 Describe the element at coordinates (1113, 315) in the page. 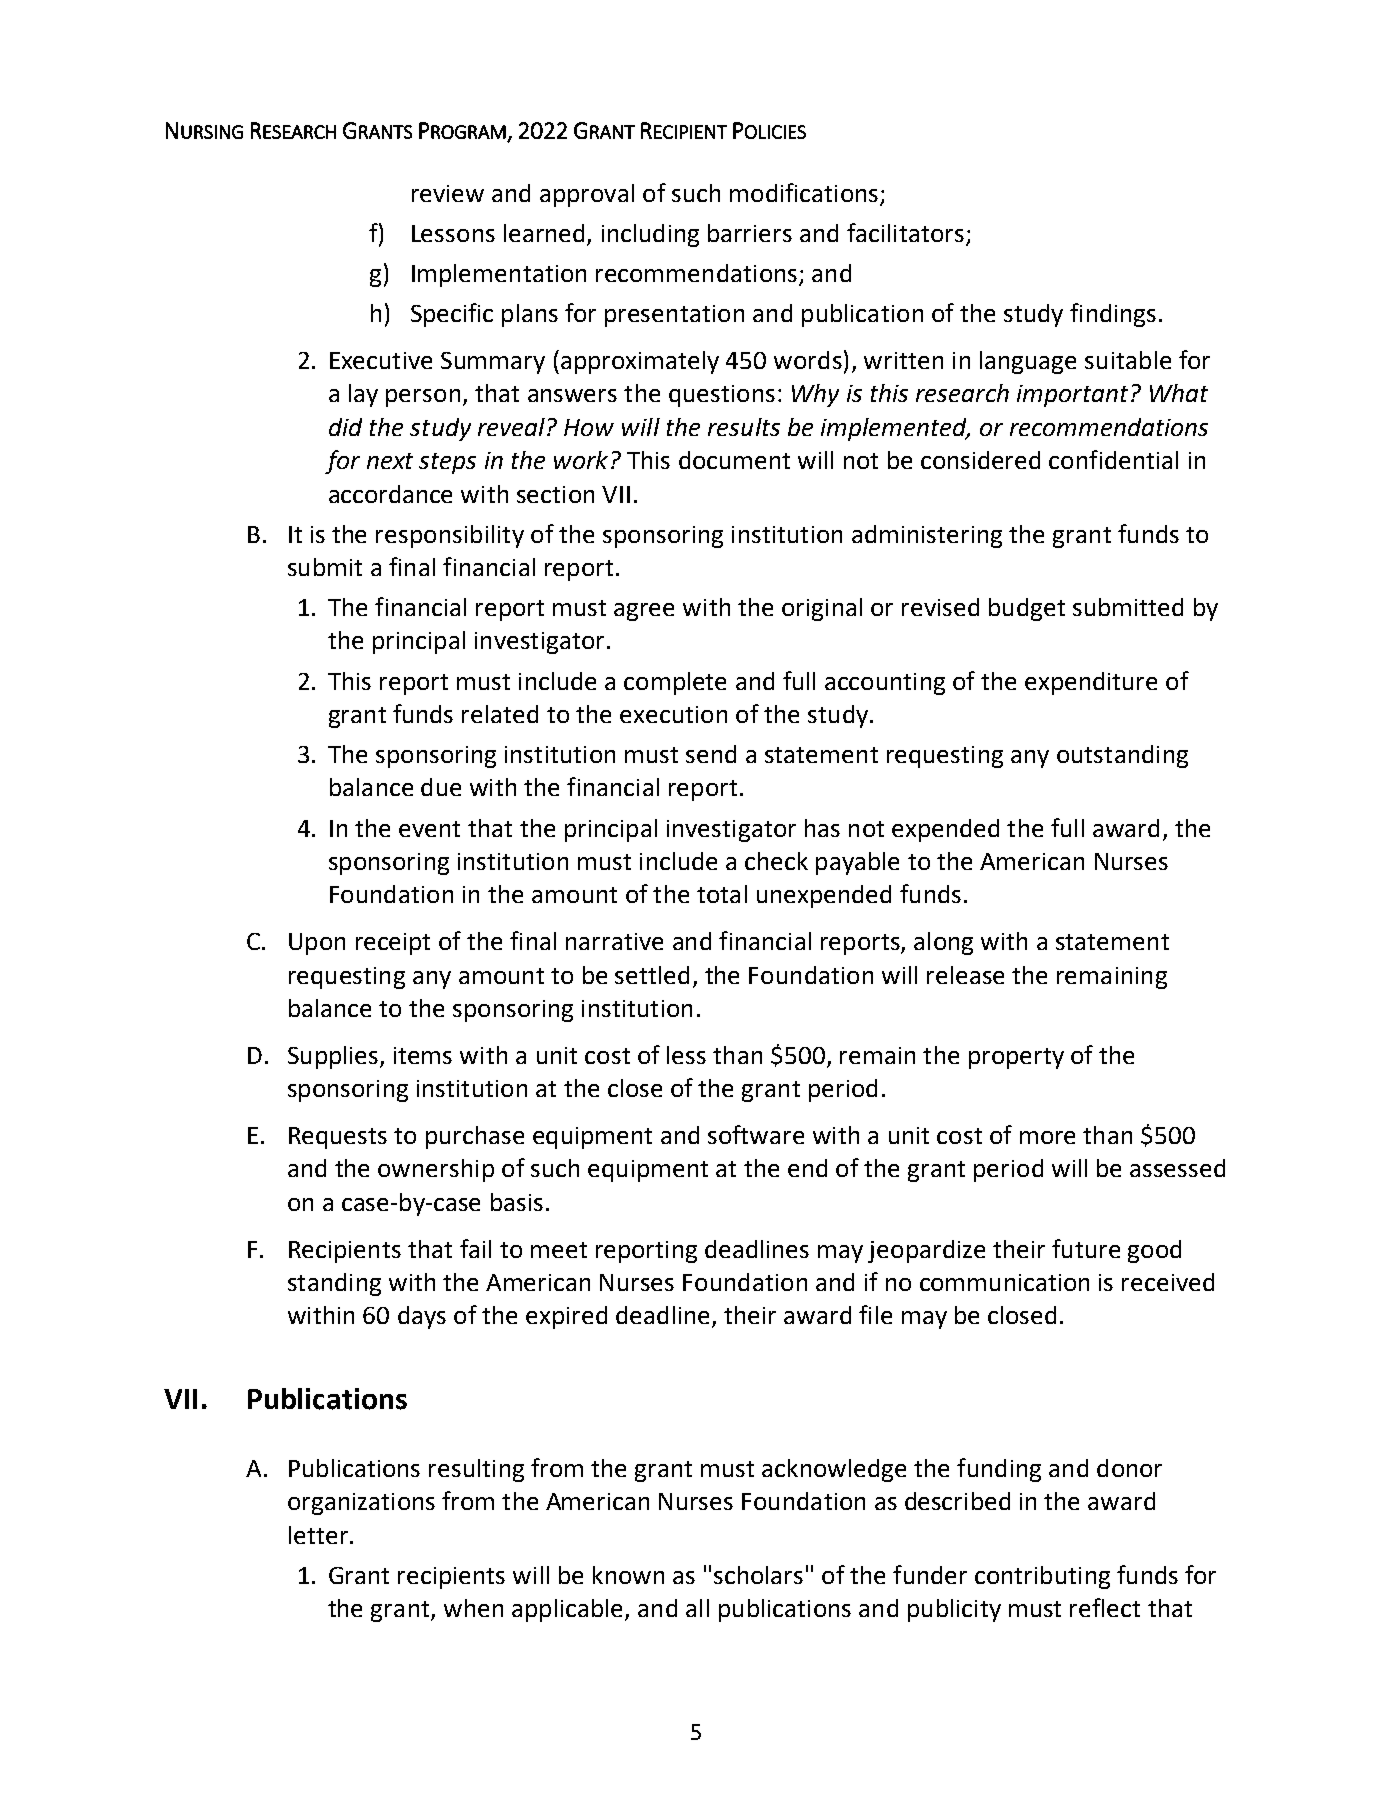

I see `findings` at that location.
